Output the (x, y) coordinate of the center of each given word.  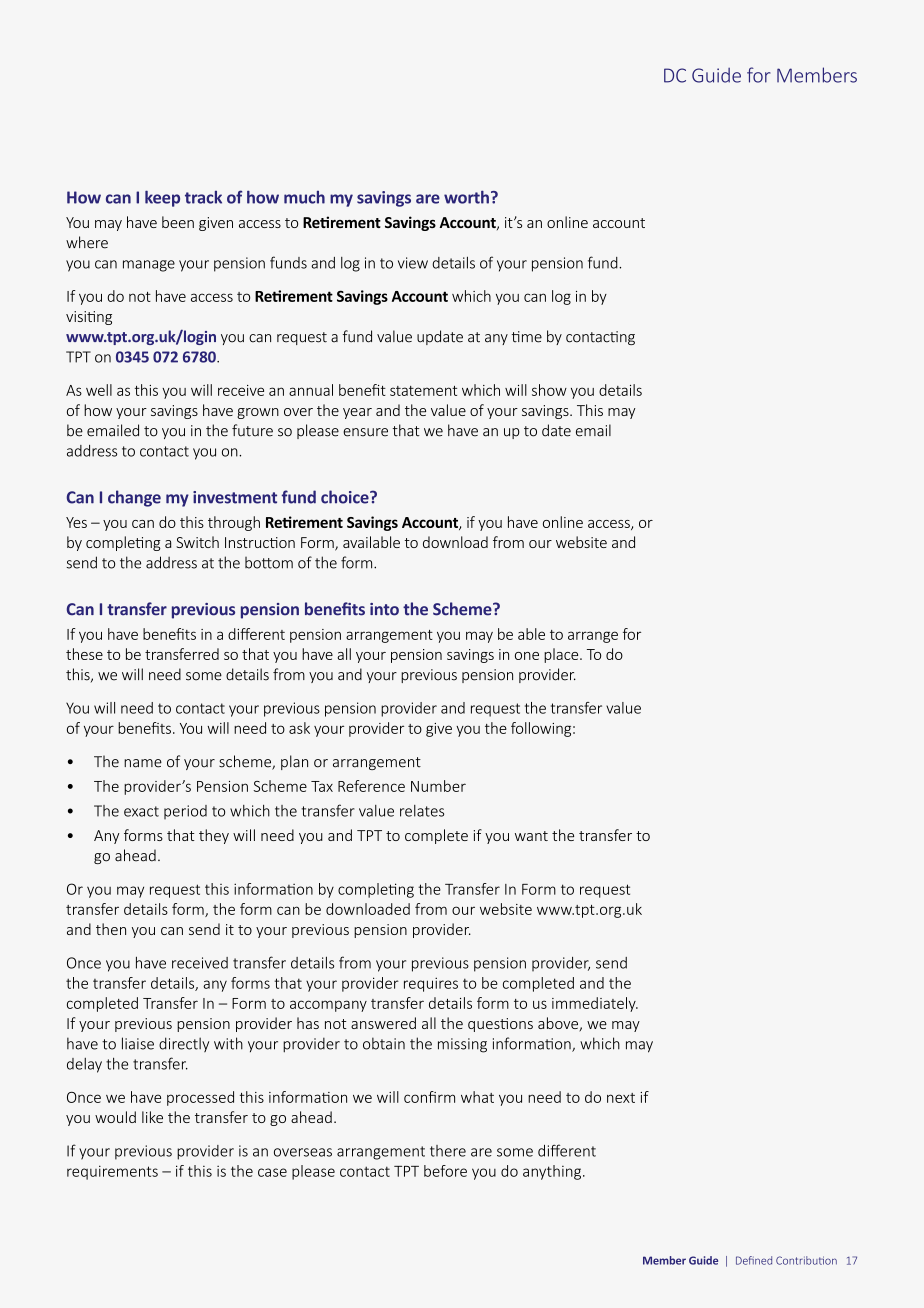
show (549, 390)
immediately (595, 1004)
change (134, 498)
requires (431, 984)
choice (346, 497)
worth (466, 197)
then (111, 929)
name (143, 763)
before (445, 1171)
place (562, 655)
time (527, 337)
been (178, 222)
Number (438, 786)
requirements (112, 1172)
